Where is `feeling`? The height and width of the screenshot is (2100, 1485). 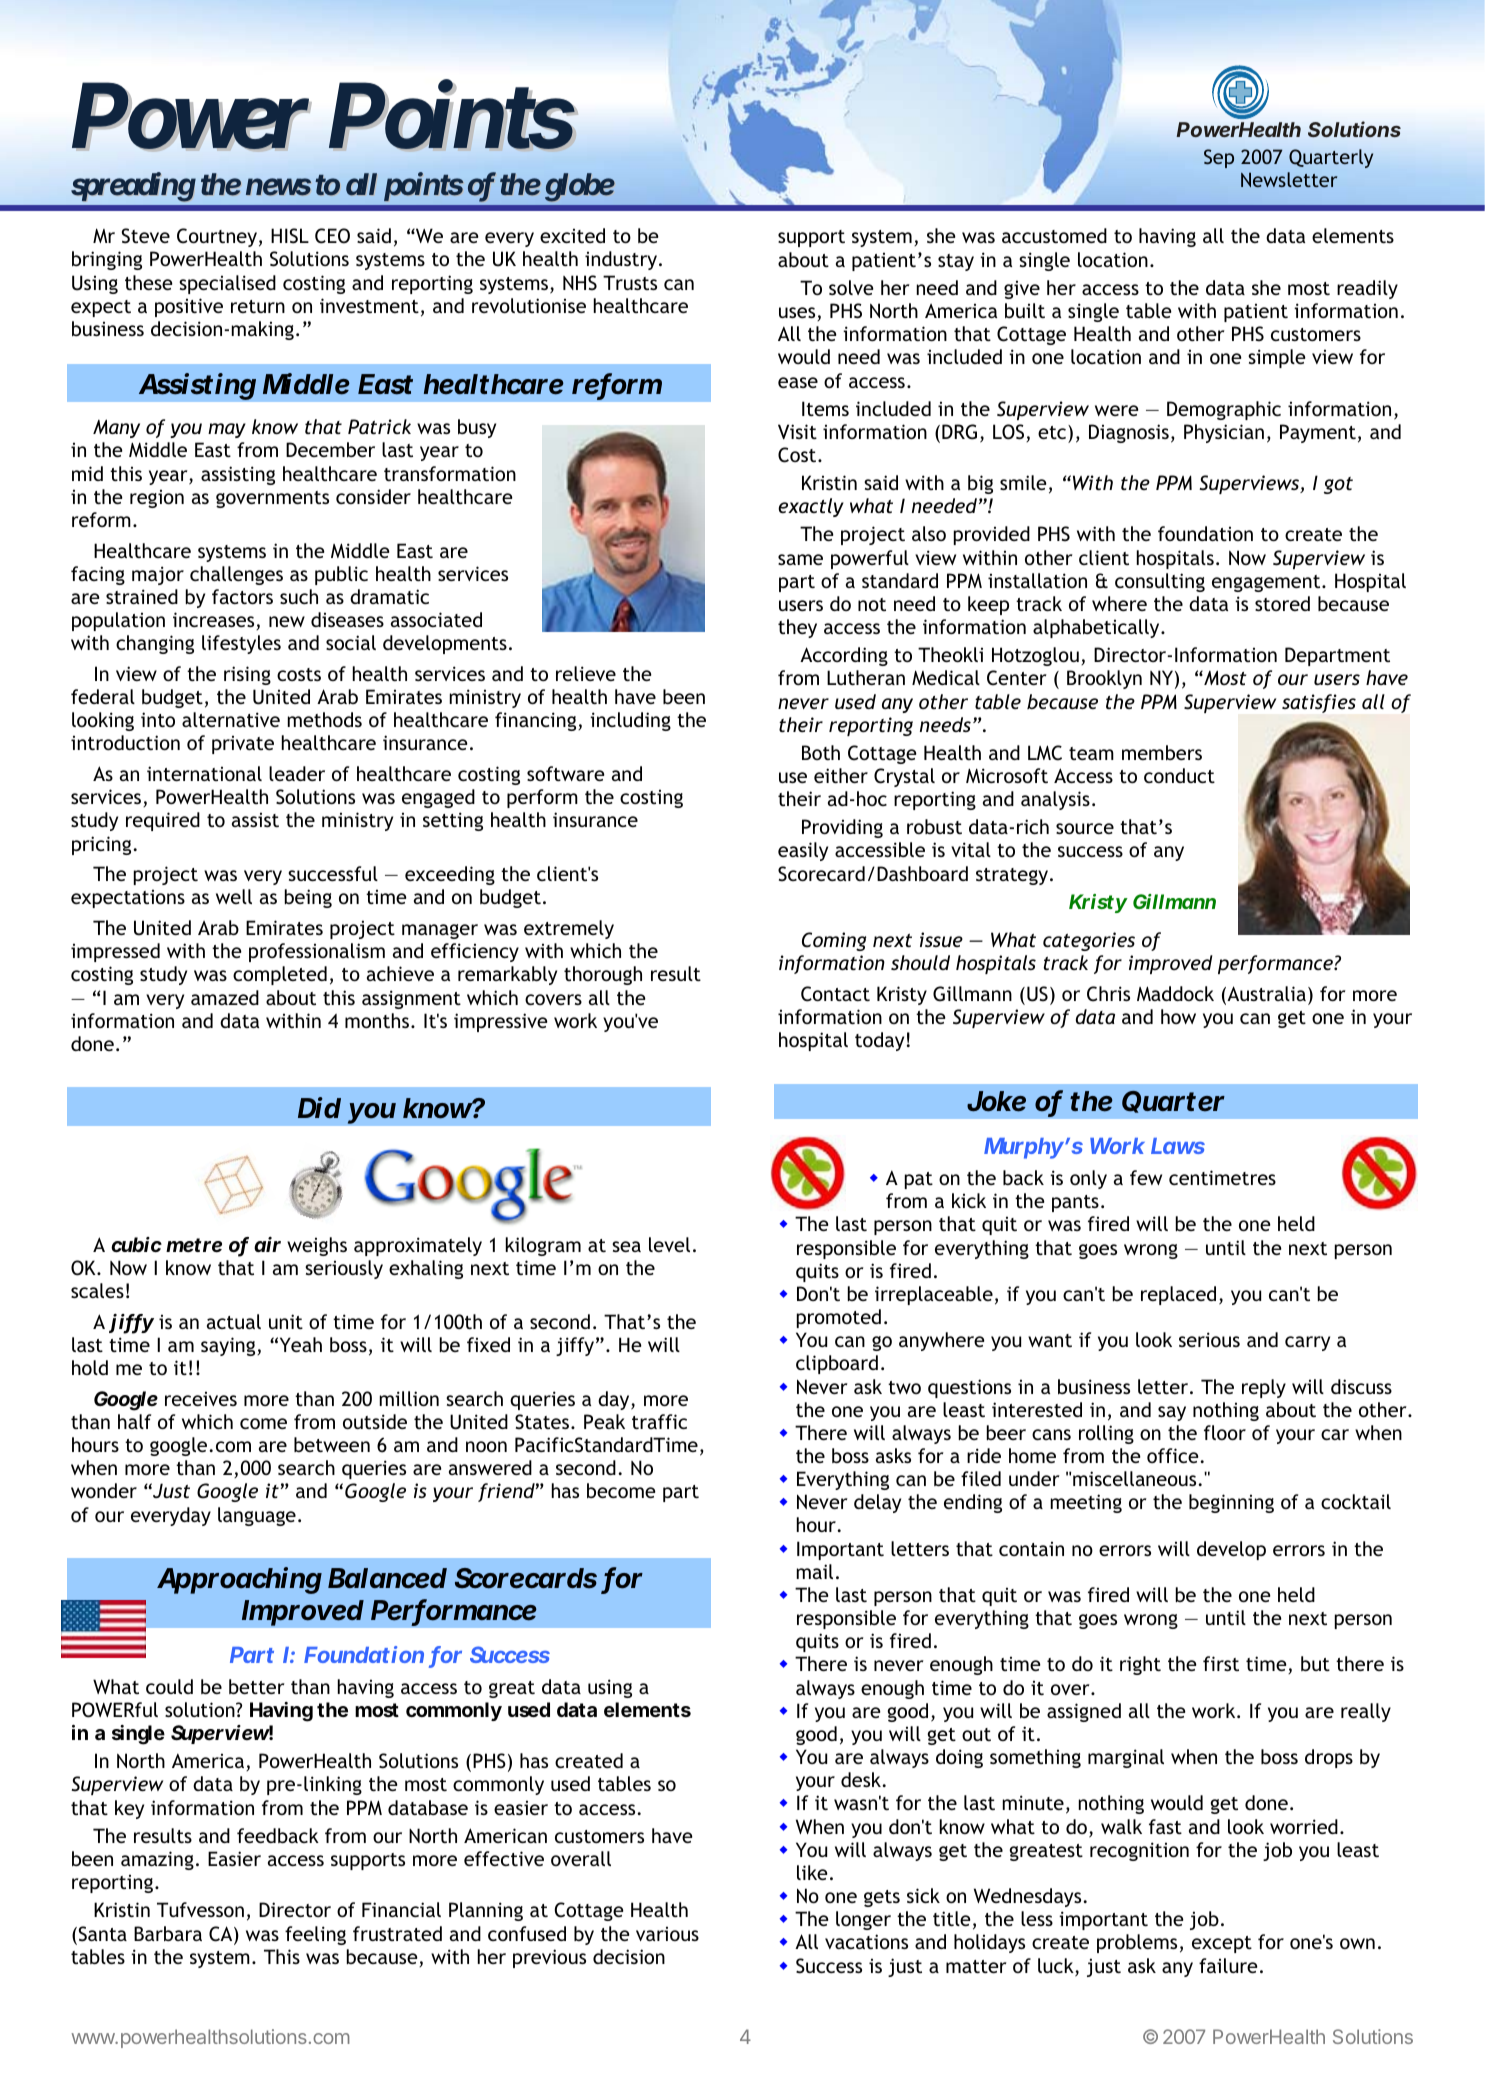 feeling is located at coordinates (315, 1935).
